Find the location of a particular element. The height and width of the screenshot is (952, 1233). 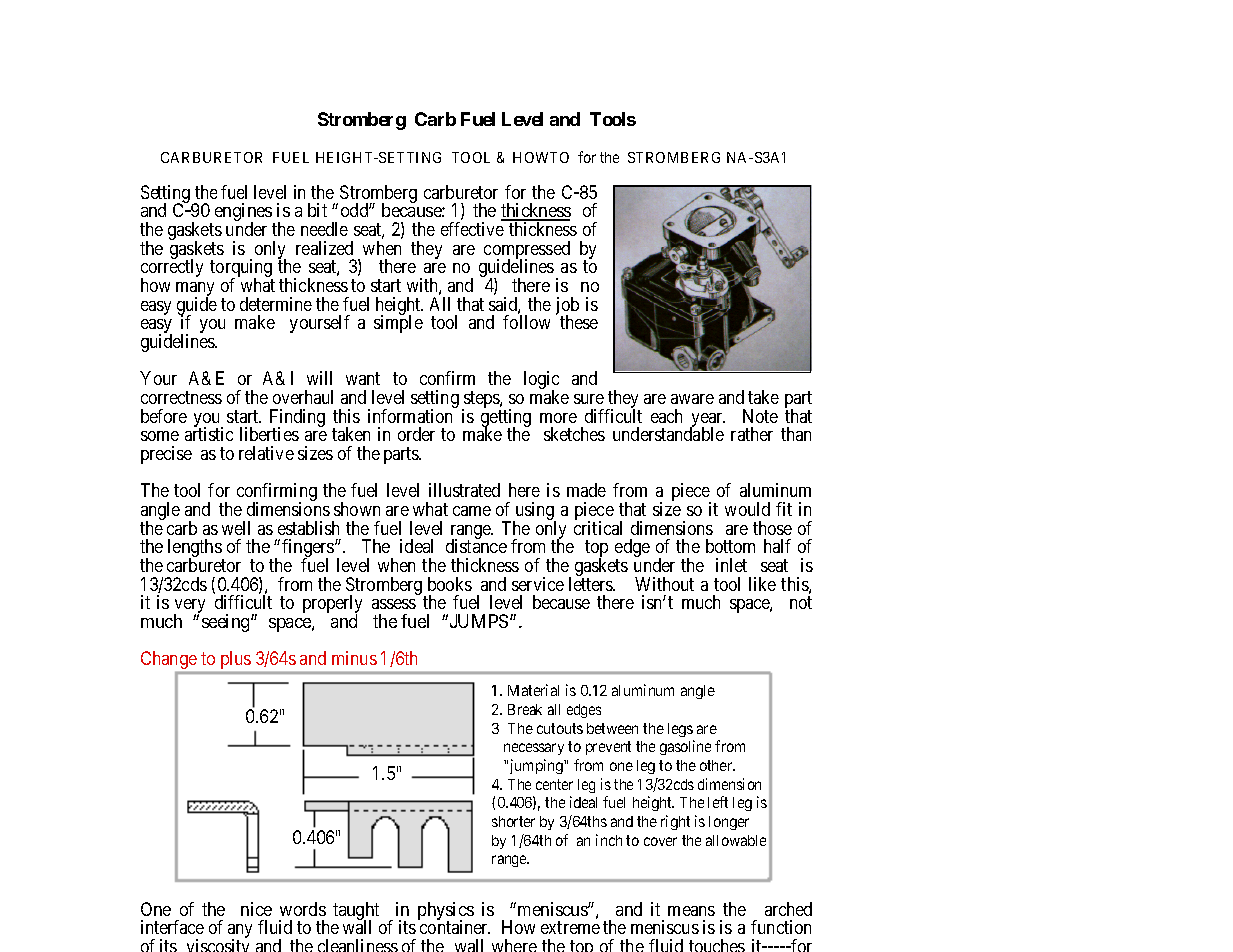

Break is located at coordinates (525, 709).
